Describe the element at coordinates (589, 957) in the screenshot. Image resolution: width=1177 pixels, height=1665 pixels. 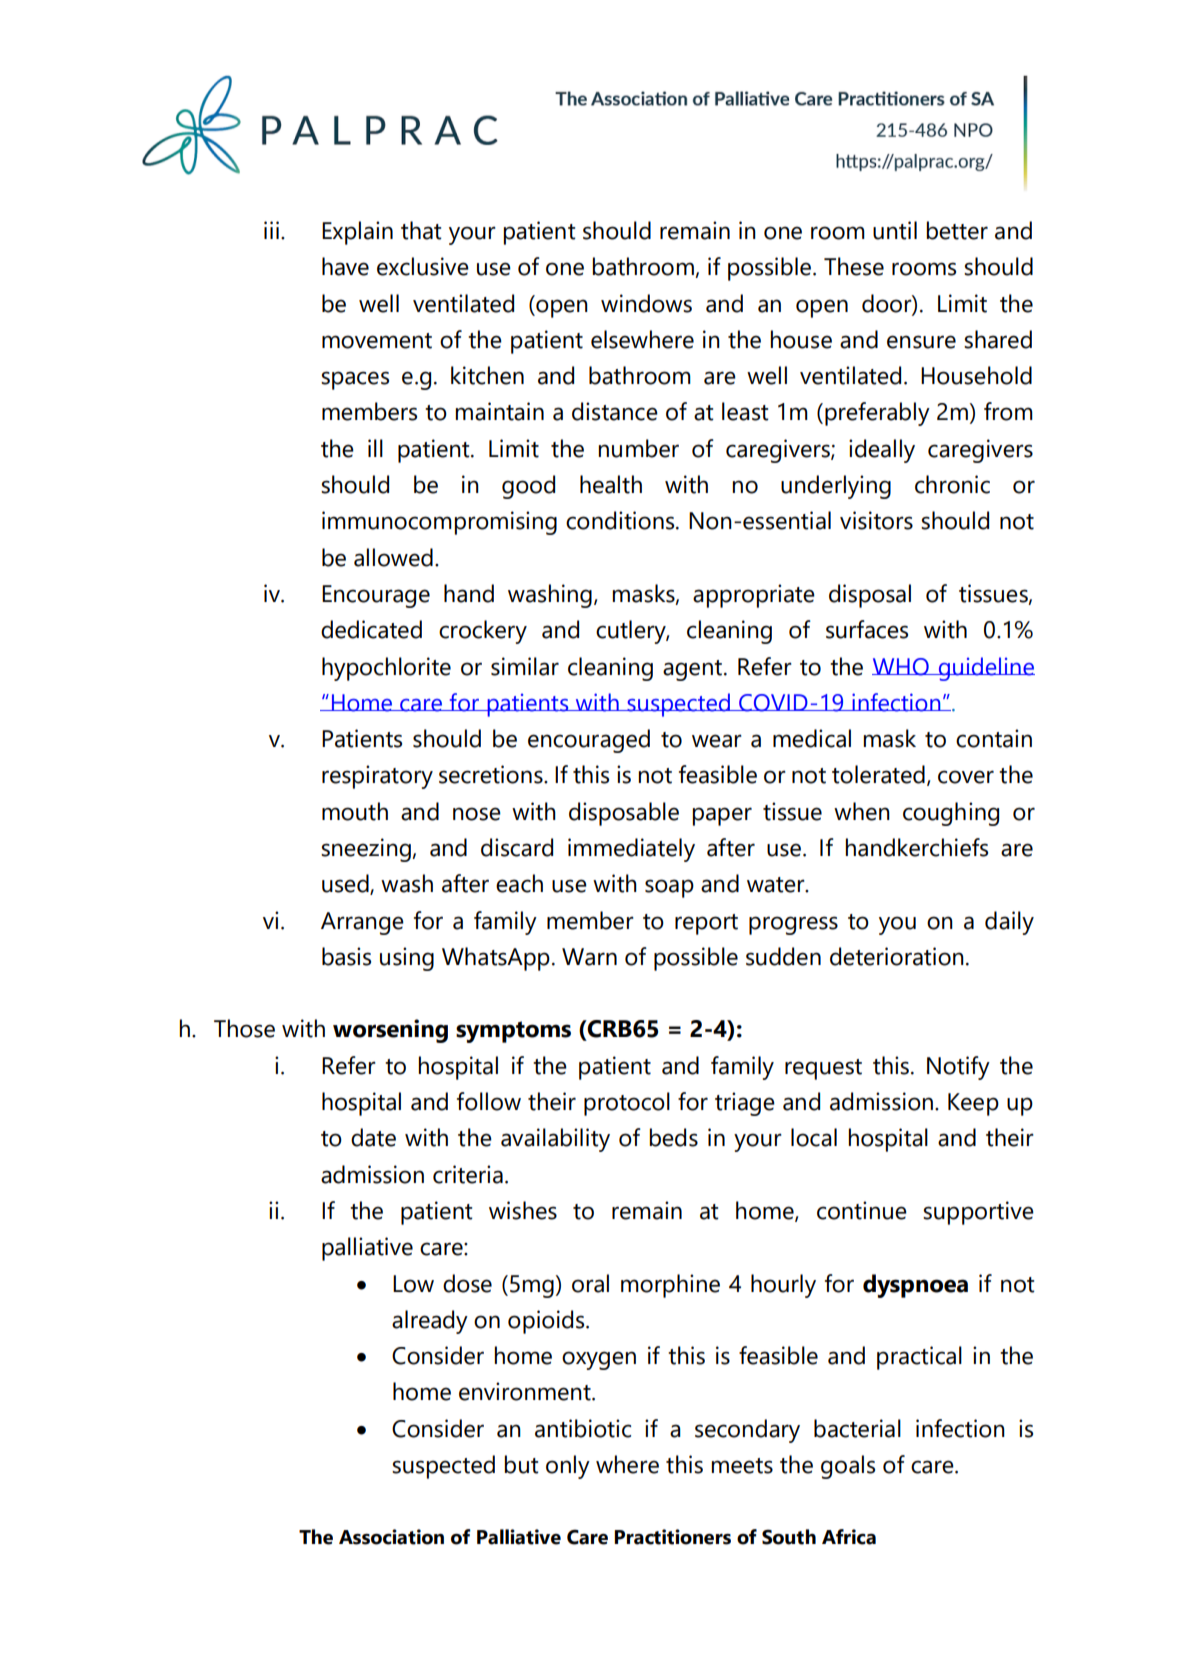
I see `Warn` at that location.
